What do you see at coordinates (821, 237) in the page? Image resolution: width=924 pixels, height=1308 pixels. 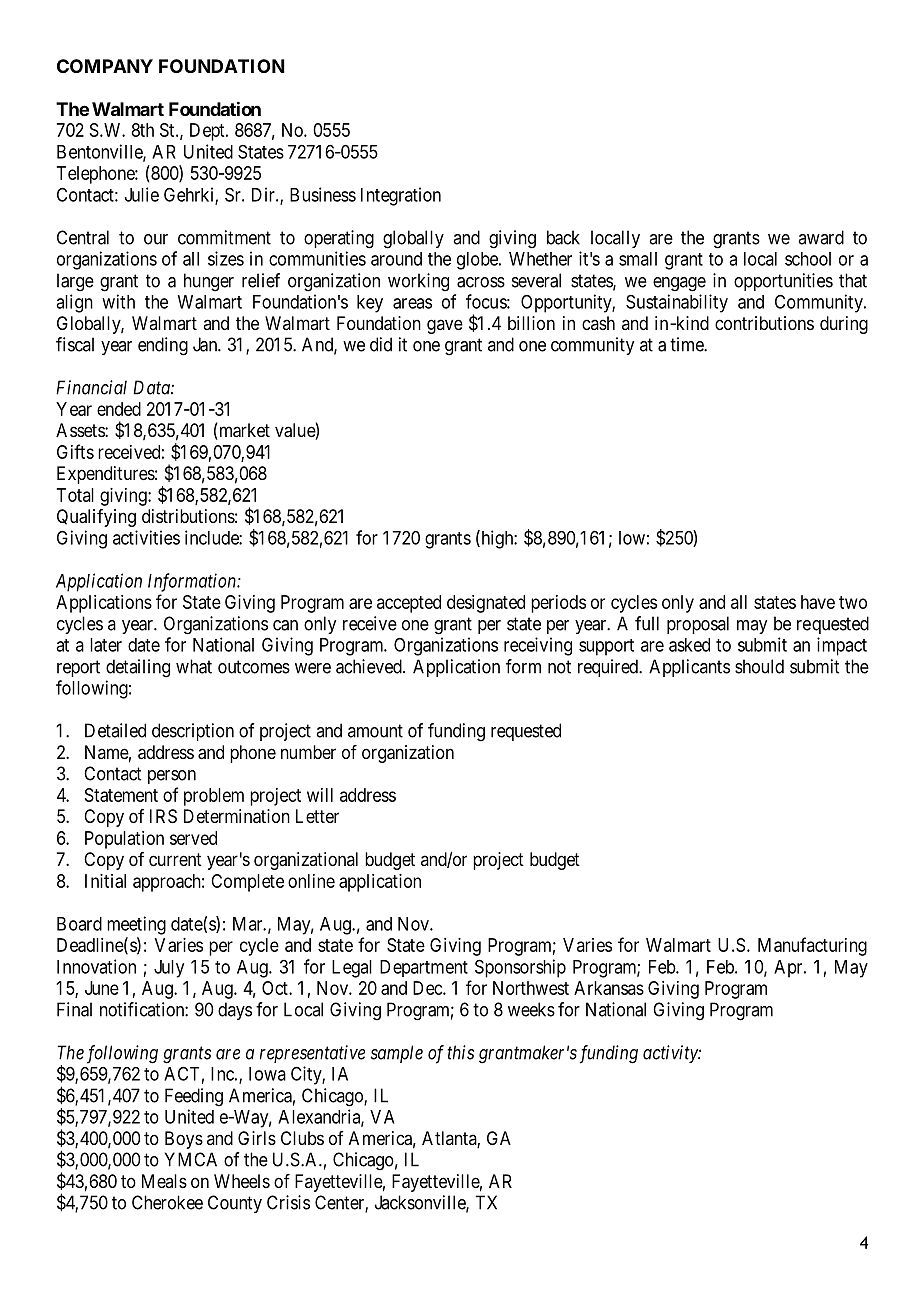 I see `award` at bounding box center [821, 237].
